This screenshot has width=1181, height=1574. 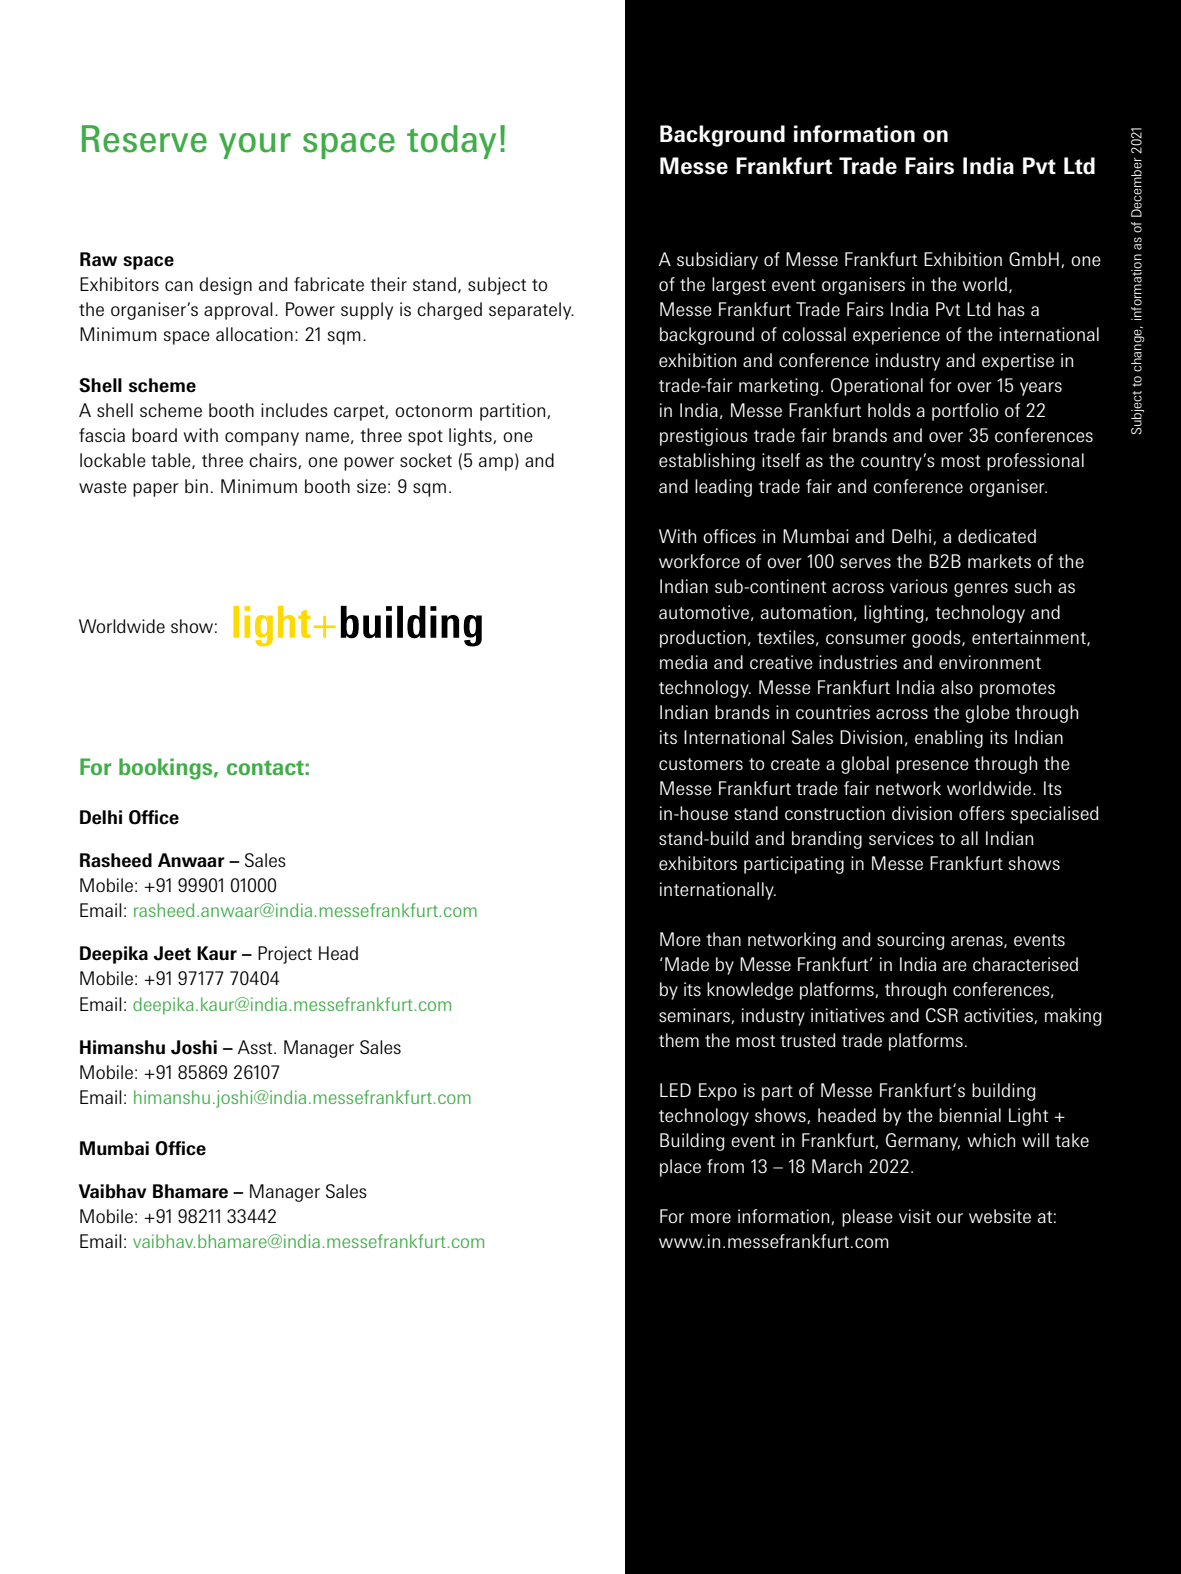 What do you see at coordinates (957, 687) in the screenshot?
I see `also` at bounding box center [957, 687].
